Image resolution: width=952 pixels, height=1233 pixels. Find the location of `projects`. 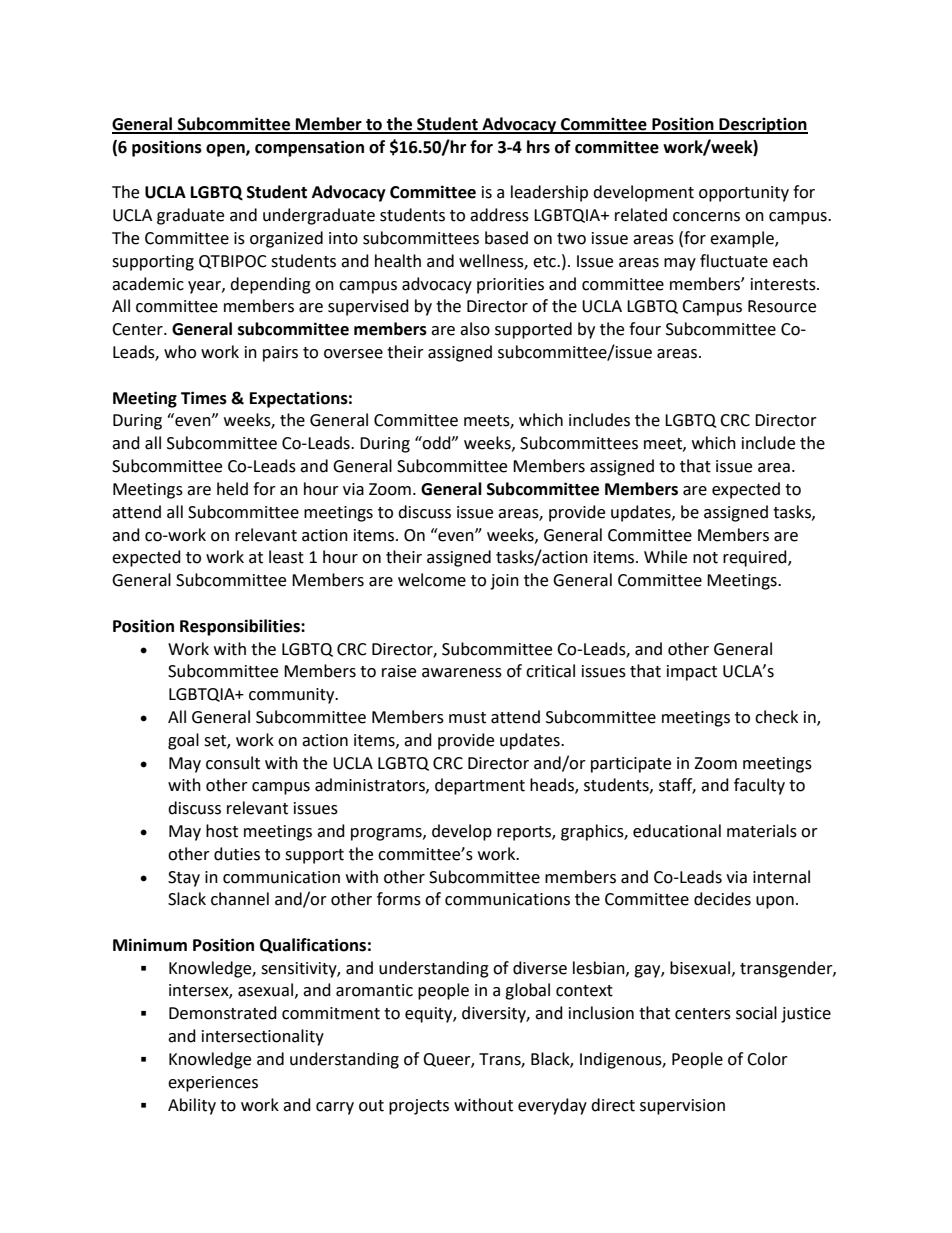

projects is located at coordinates (419, 1107).
